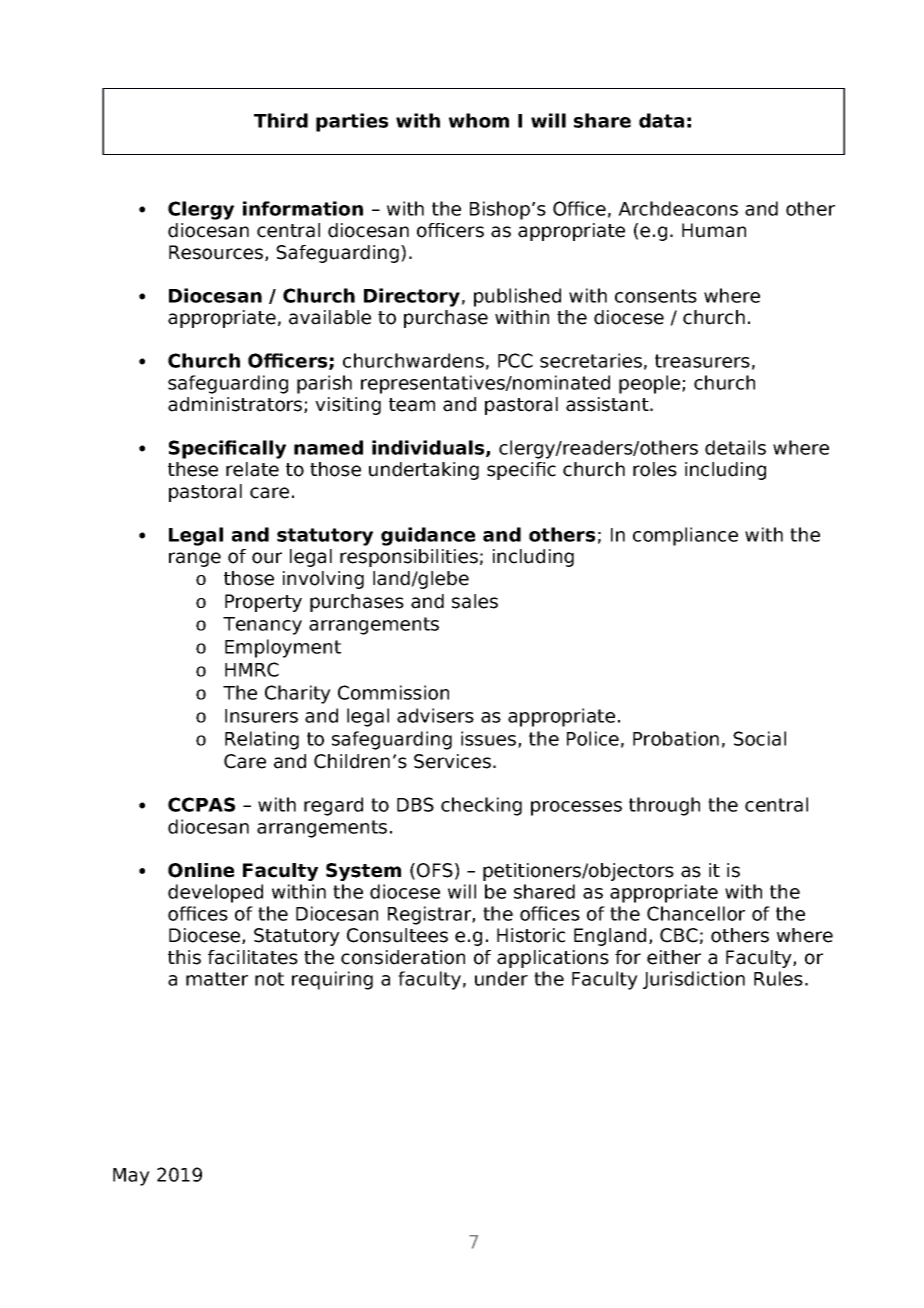  Describe the element at coordinates (193, 469) in the screenshot. I see `these` at that location.
